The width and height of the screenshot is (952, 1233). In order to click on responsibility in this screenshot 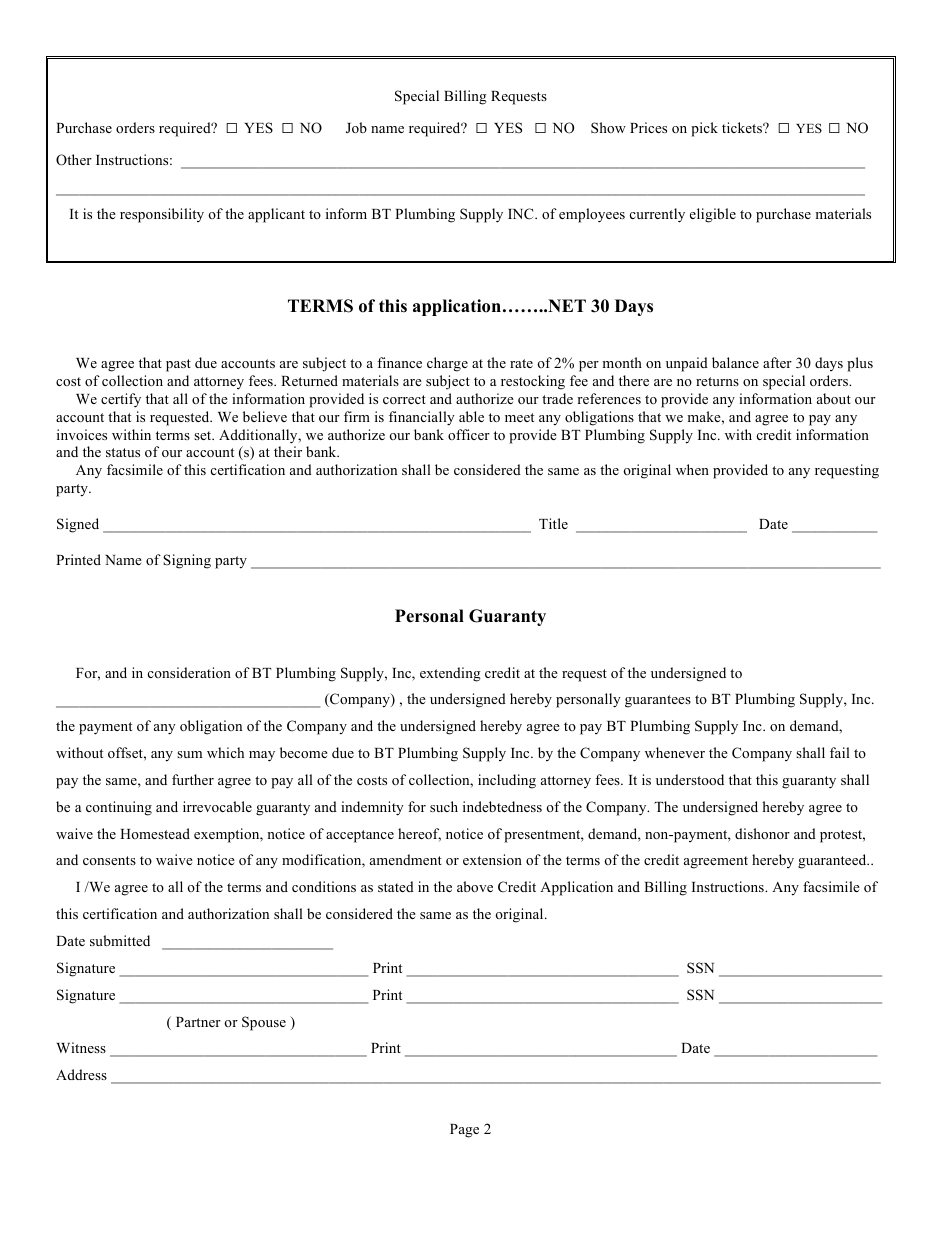, I will do `click(162, 215)`.
